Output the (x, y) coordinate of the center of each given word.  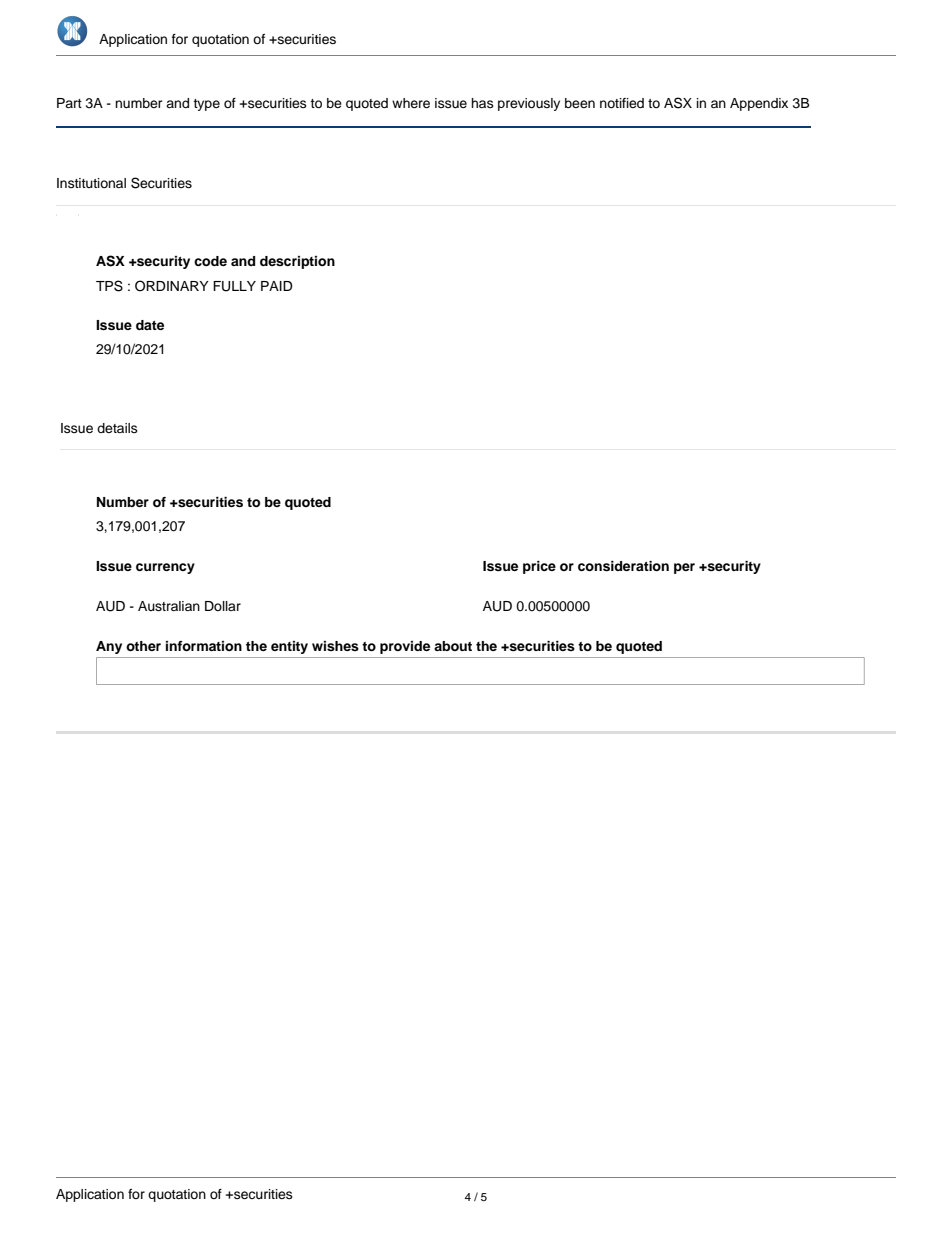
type (206, 105)
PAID (277, 286)
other (143, 646)
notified (622, 103)
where (411, 103)
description (297, 262)
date (150, 325)
